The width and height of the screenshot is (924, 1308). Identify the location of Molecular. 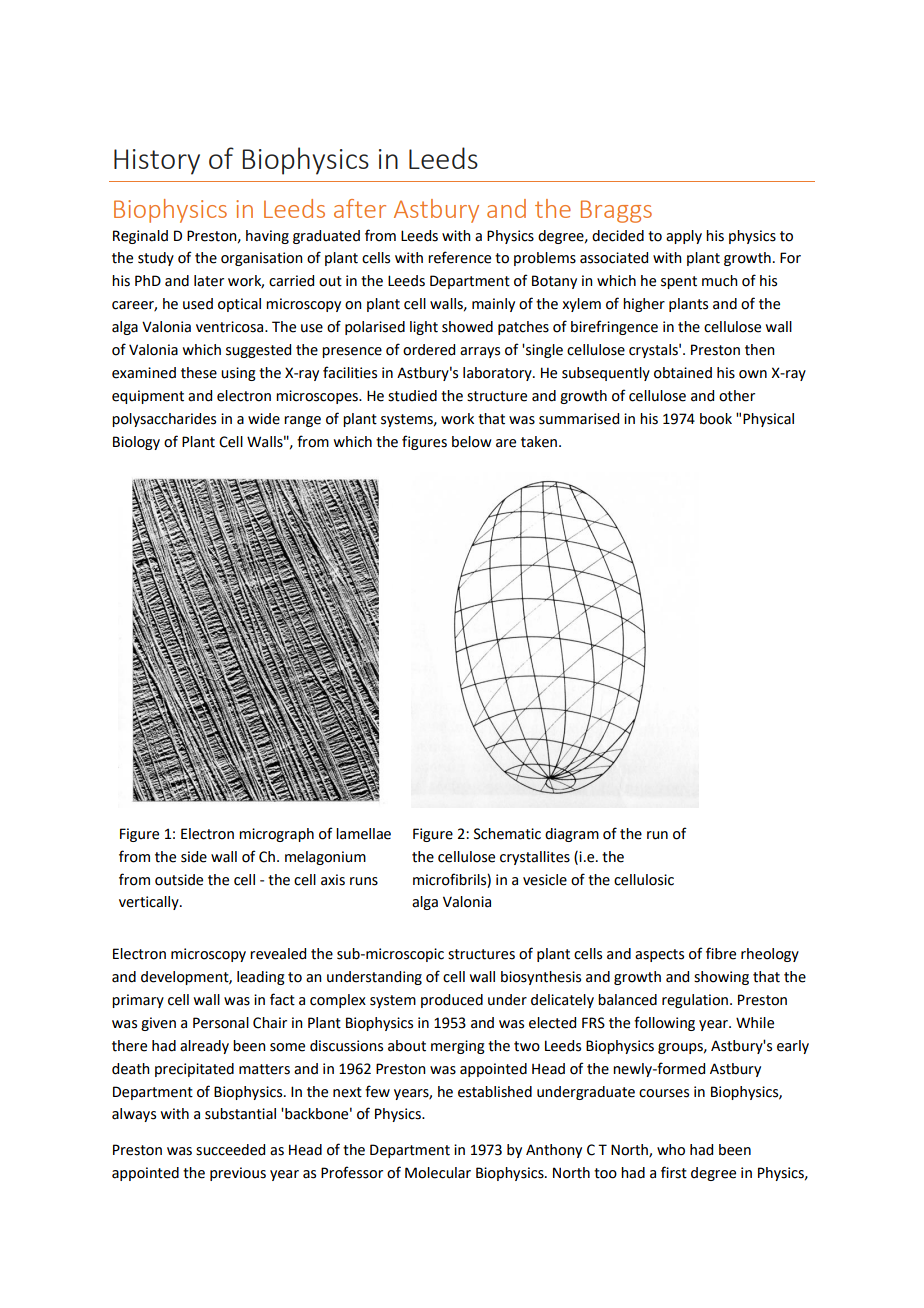
(438, 1173).
